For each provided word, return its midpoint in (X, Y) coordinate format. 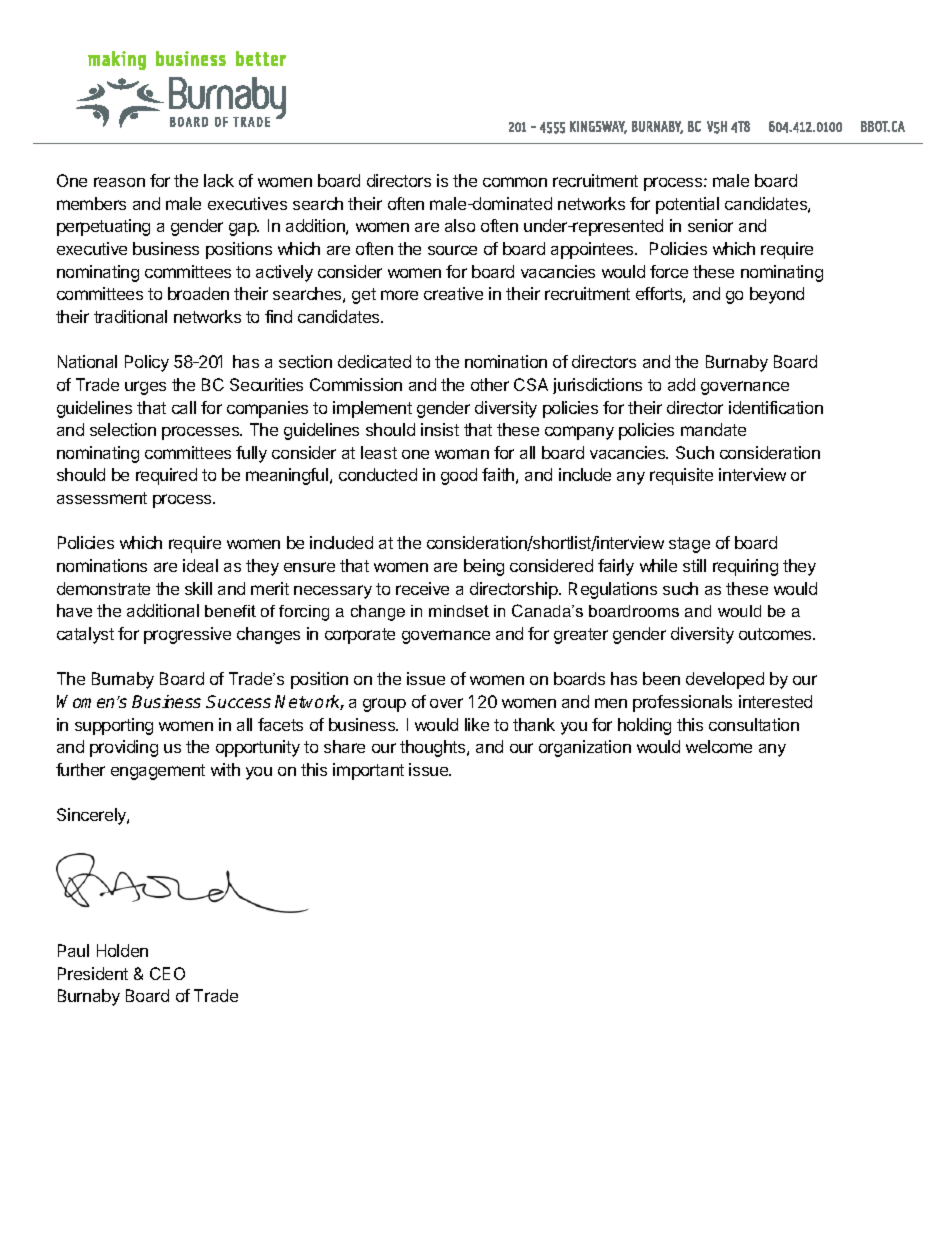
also (460, 225)
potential (687, 205)
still (694, 565)
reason (119, 182)
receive (422, 588)
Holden (122, 950)
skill (198, 588)
